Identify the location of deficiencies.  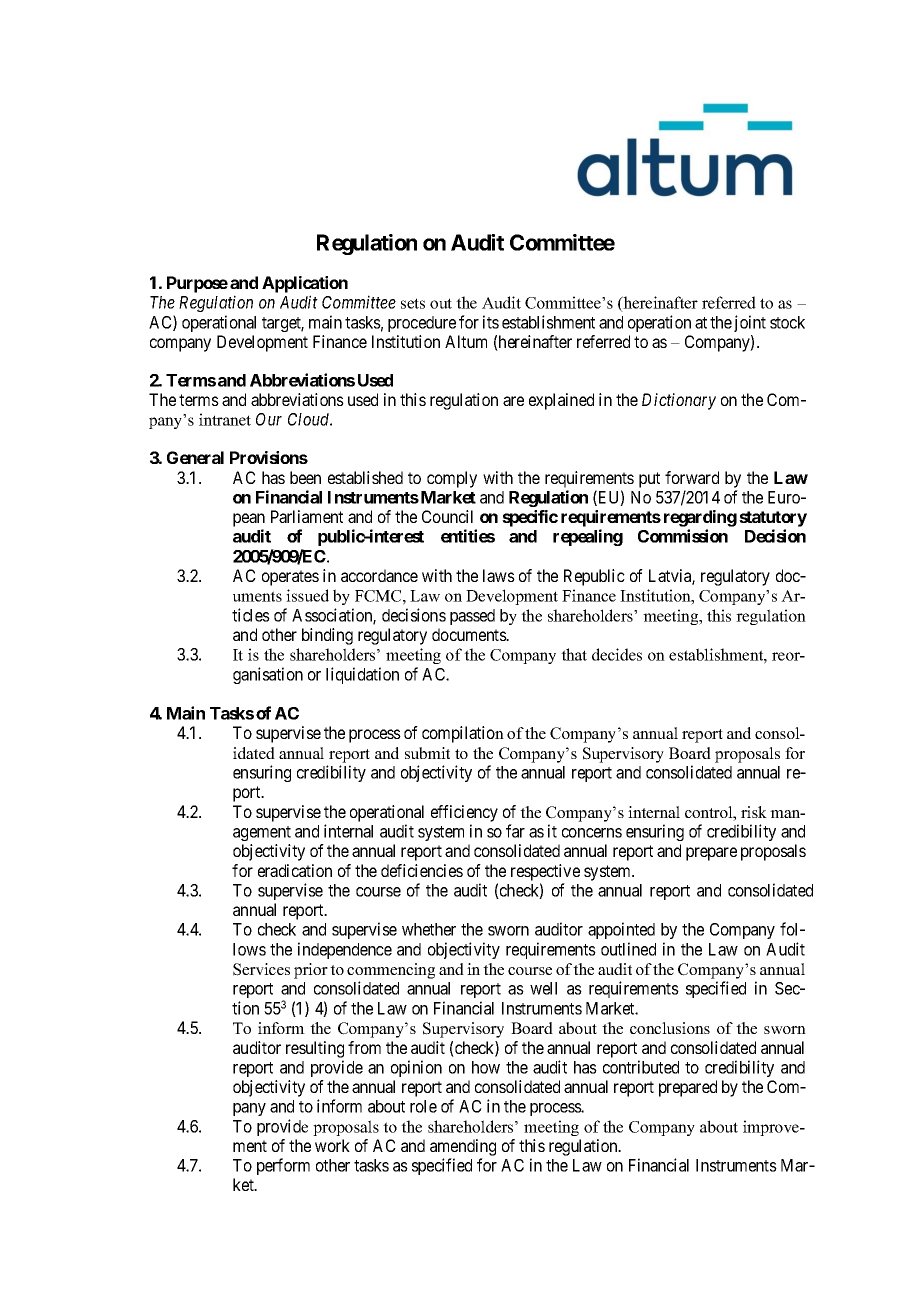
(422, 870).
